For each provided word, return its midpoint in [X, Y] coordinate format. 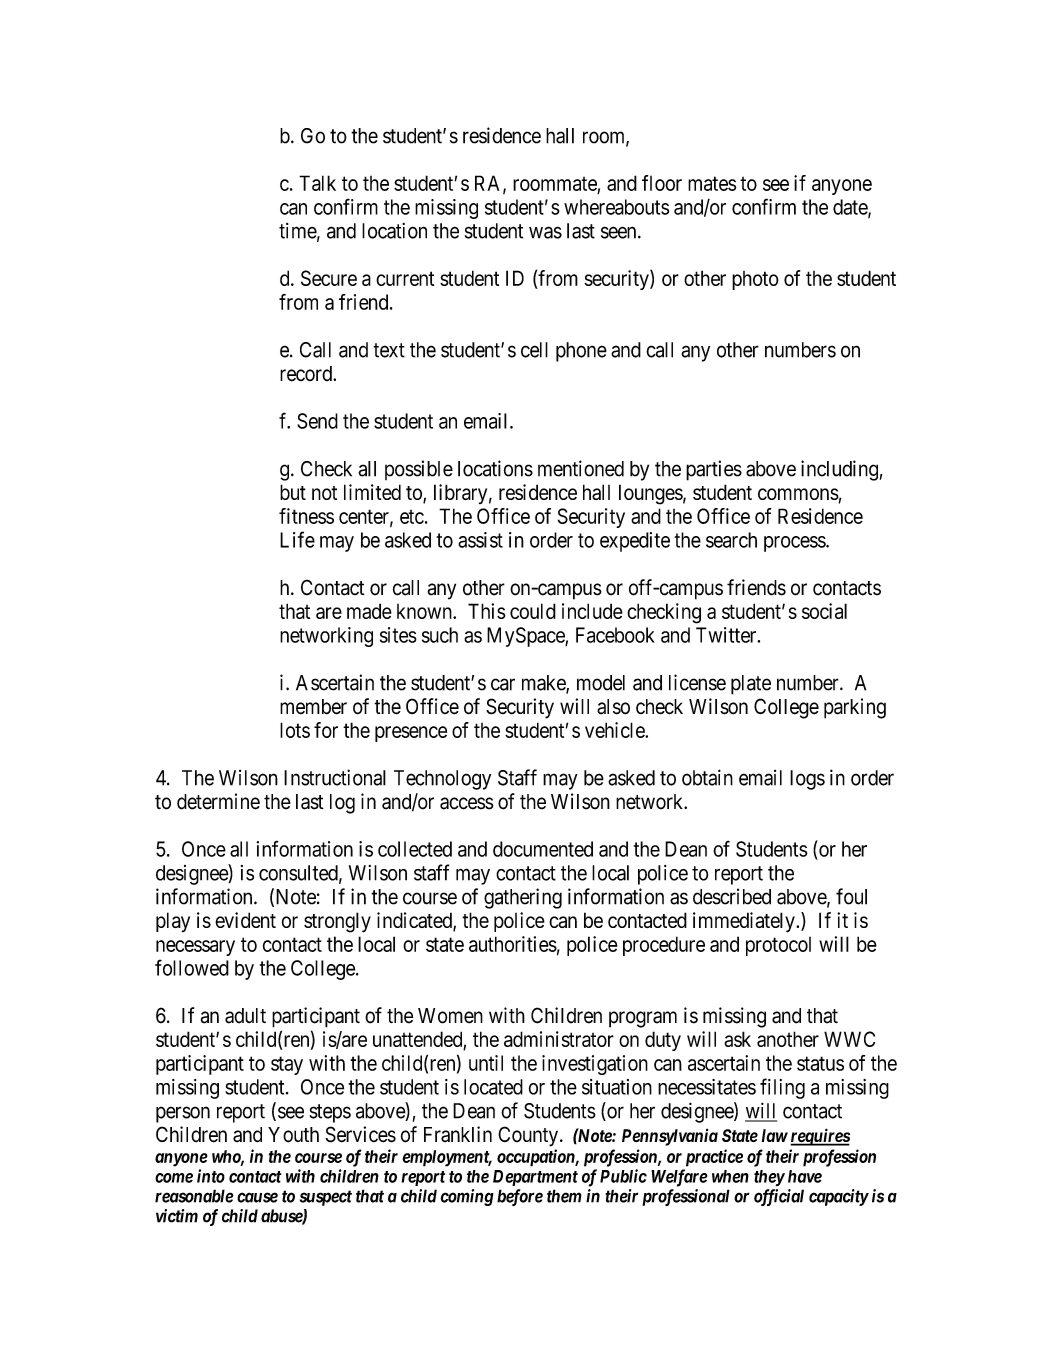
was [545, 232]
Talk [317, 183]
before [520, 1197]
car [503, 684]
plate [751, 685]
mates [712, 183]
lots [295, 730]
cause [257, 1197]
